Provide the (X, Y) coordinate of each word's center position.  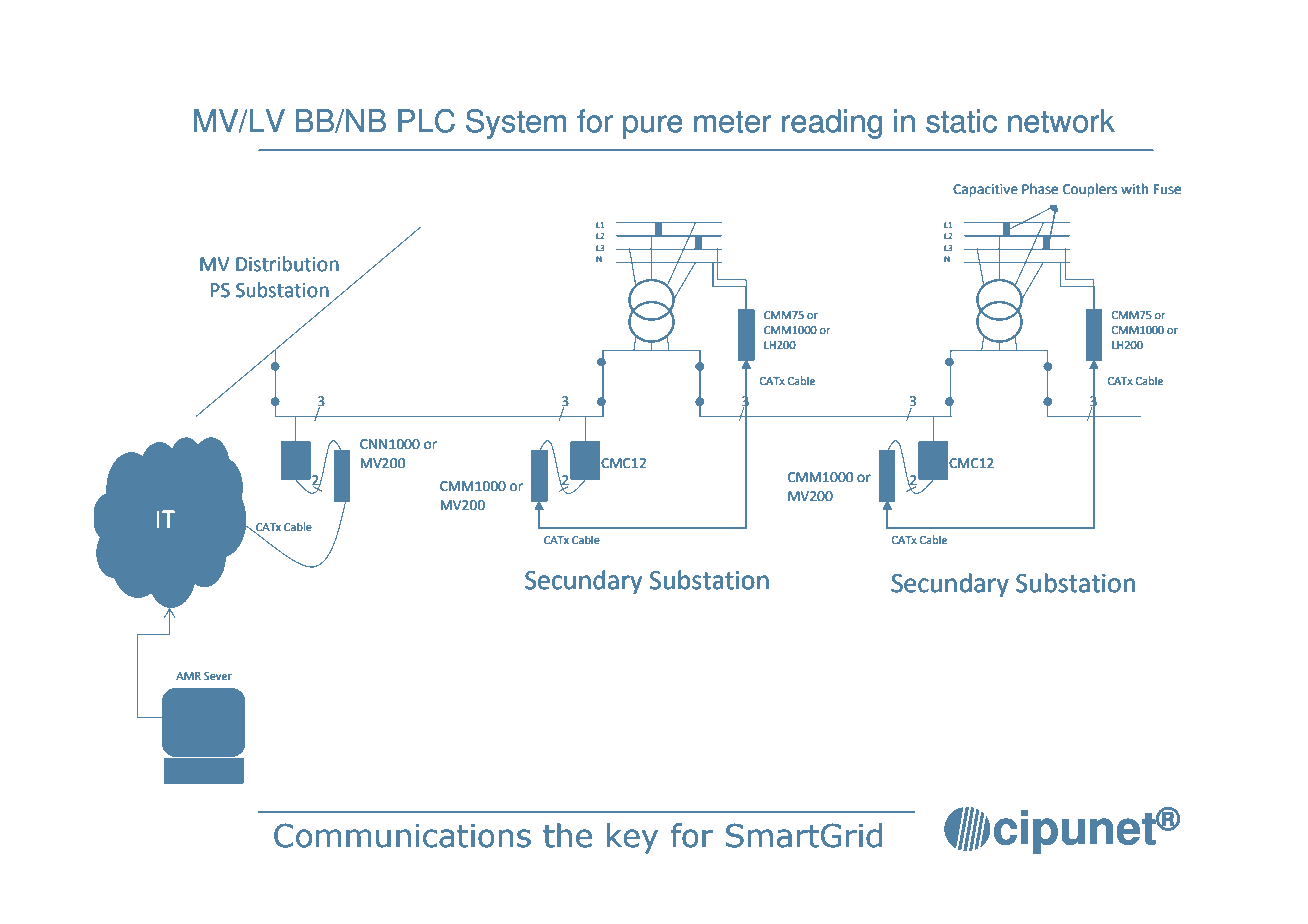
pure (653, 127)
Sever (218, 676)
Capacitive (985, 190)
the (567, 835)
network (1061, 121)
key (632, 838)
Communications (402, 835)
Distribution (287, 264)
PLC (426, 121)
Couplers (1090, 190)
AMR (188, 676)
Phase (1040, 189)
